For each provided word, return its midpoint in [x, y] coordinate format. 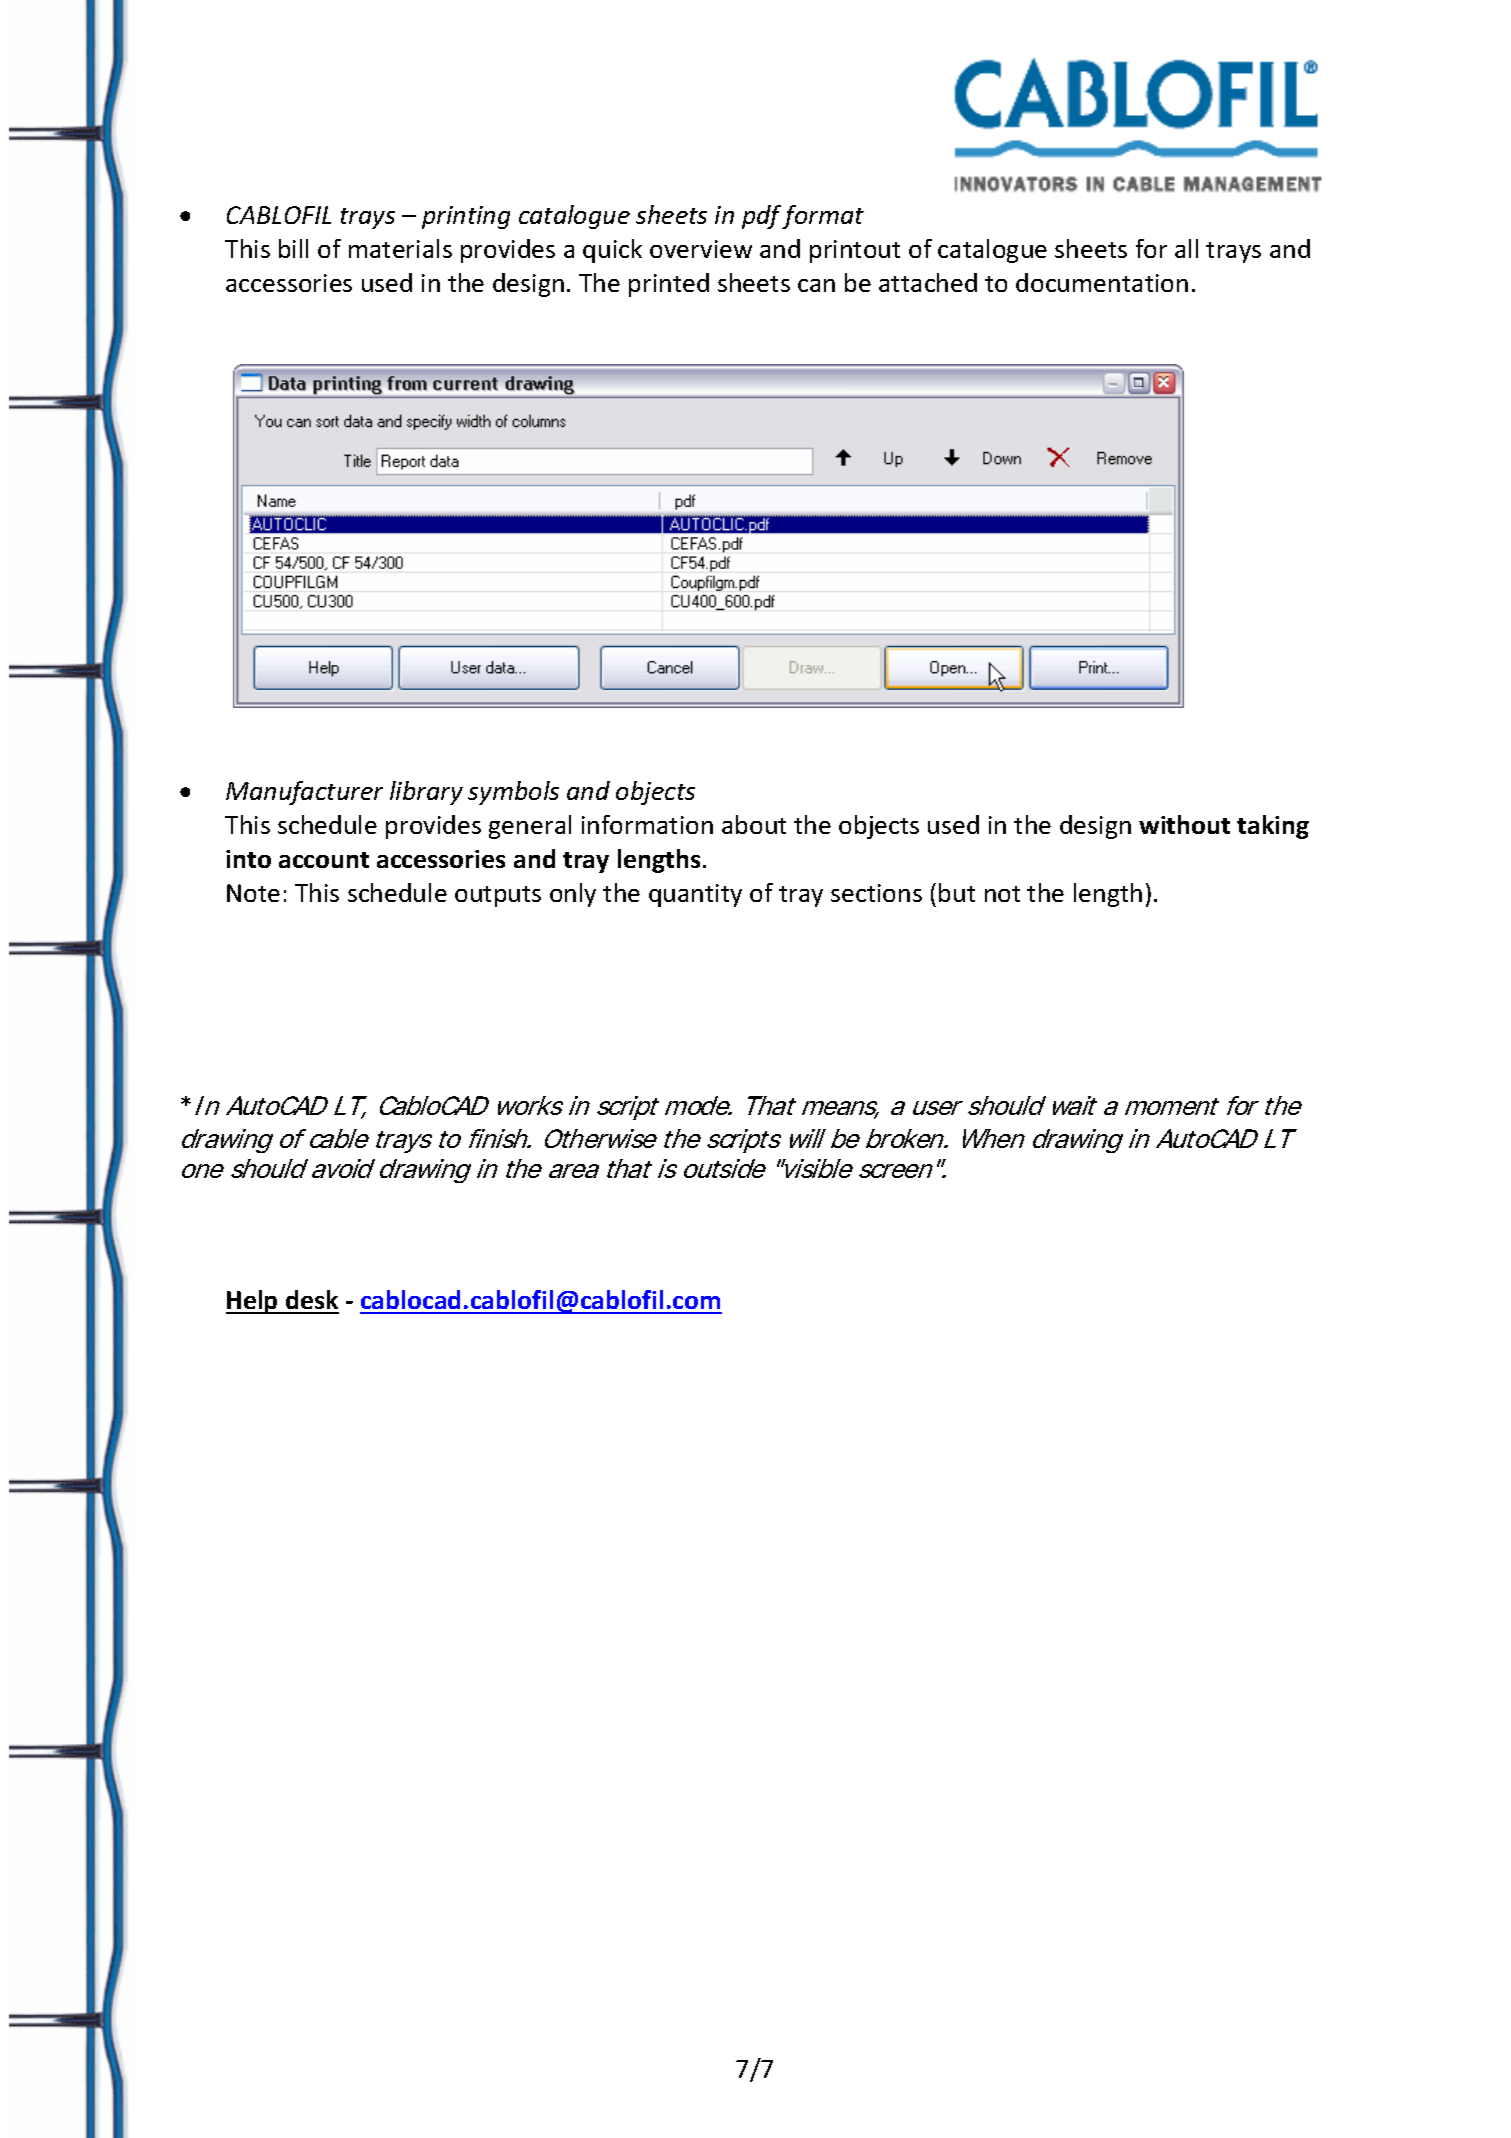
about [754, 824]
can [816, 285]
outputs [498, 896]
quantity [695, 895]
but [957, 892]
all [1186, 248]
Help [253, 1302]
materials [400, 248]
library [426, 793]
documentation [1102, 282]
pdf [762, 217]
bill [293, 248]
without [1184, 824]
